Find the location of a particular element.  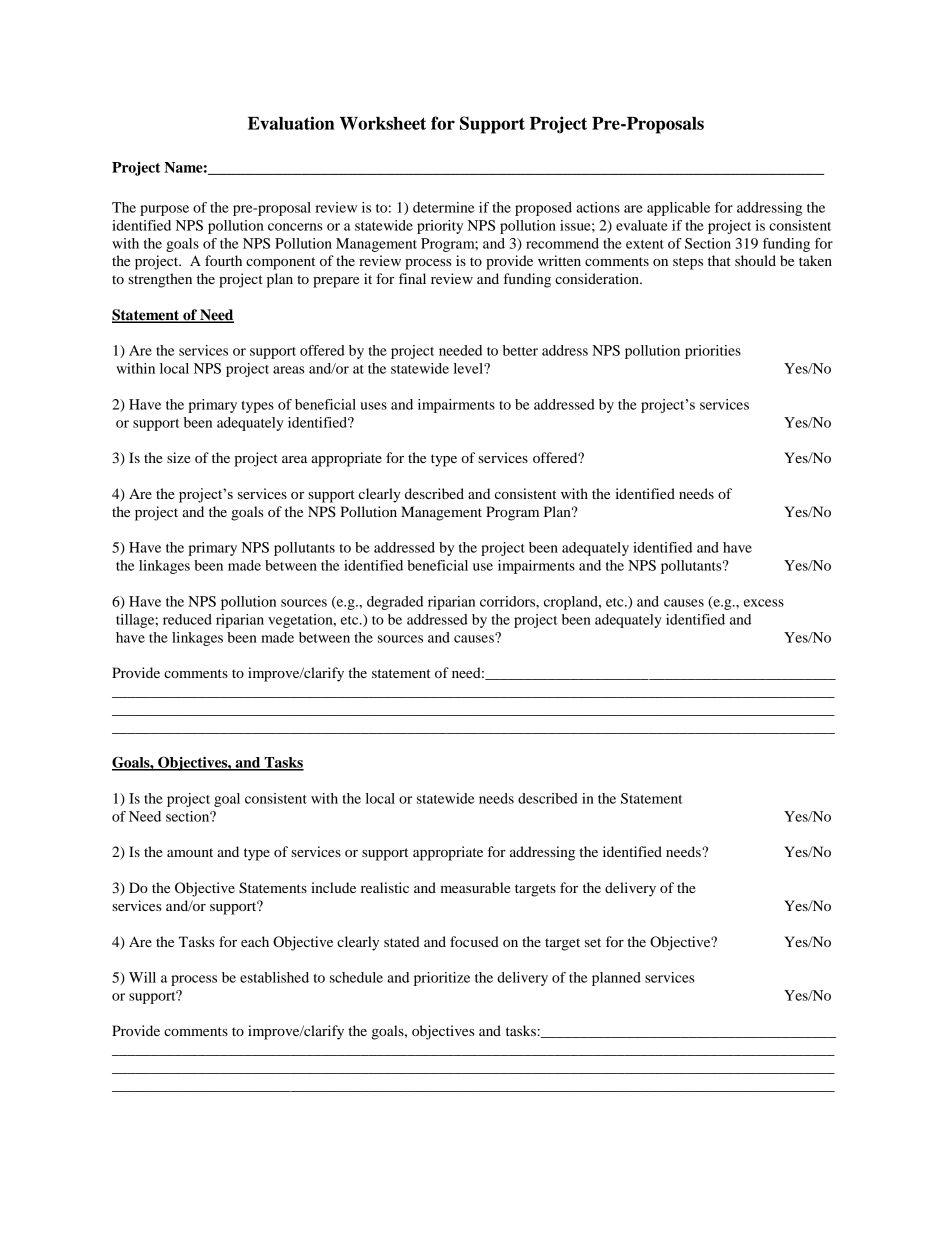

Evaluation is located at coordinates (291, 123).
